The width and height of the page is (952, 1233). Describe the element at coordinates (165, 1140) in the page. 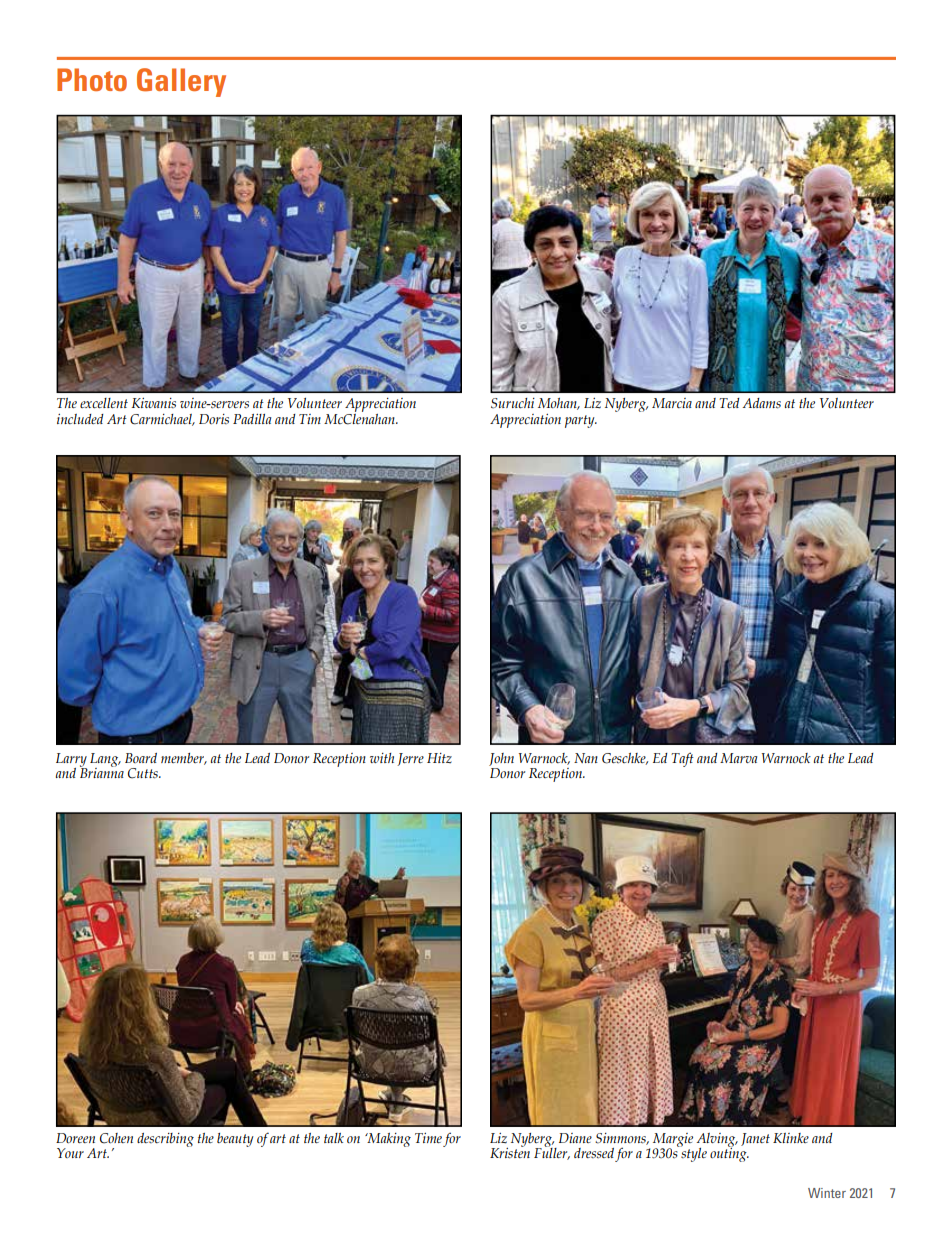

I see `describing` at that location.
